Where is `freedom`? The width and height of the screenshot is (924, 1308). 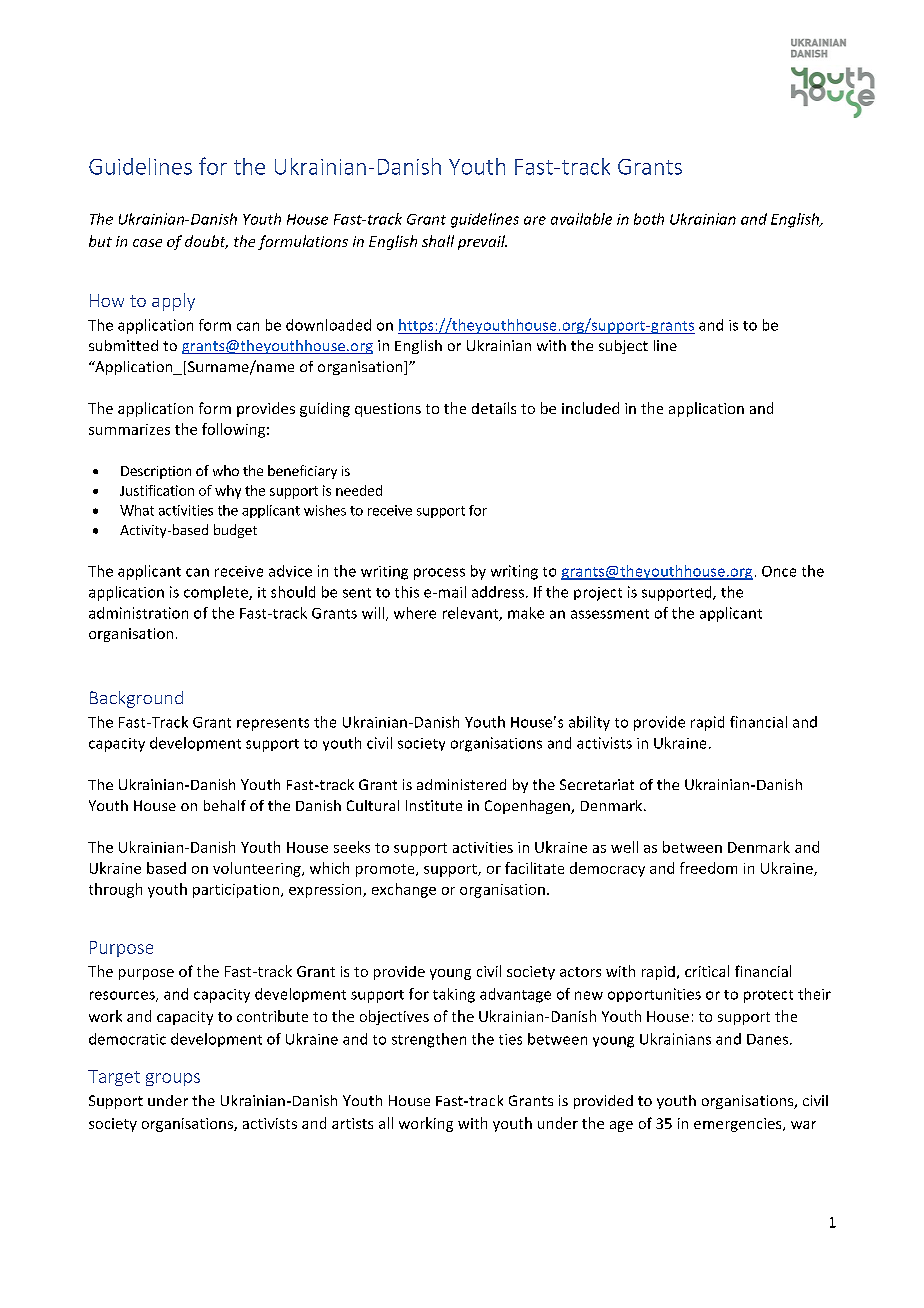
freedom is located at coordinates (708, 868).
